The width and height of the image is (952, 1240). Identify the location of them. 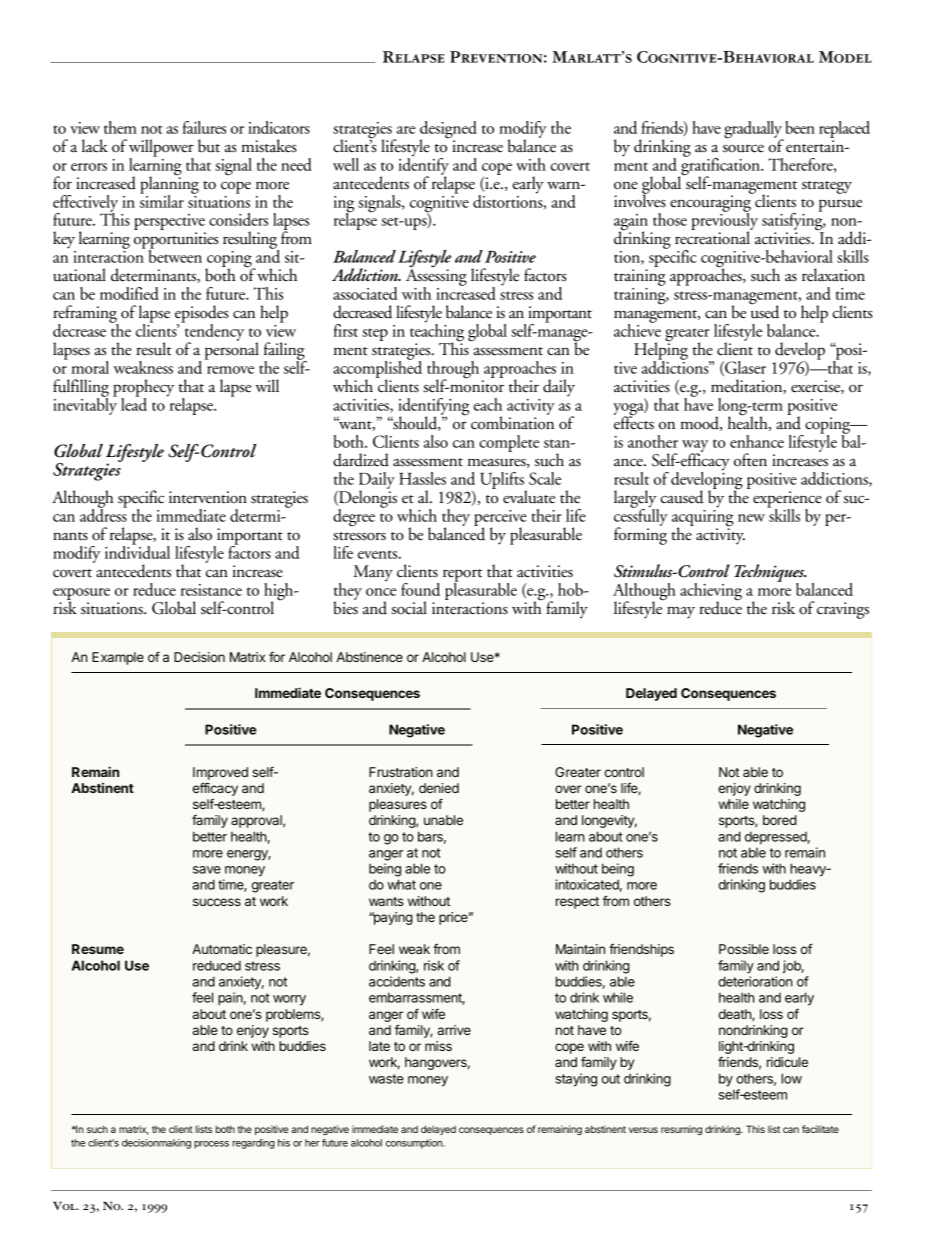
(120, 127).
